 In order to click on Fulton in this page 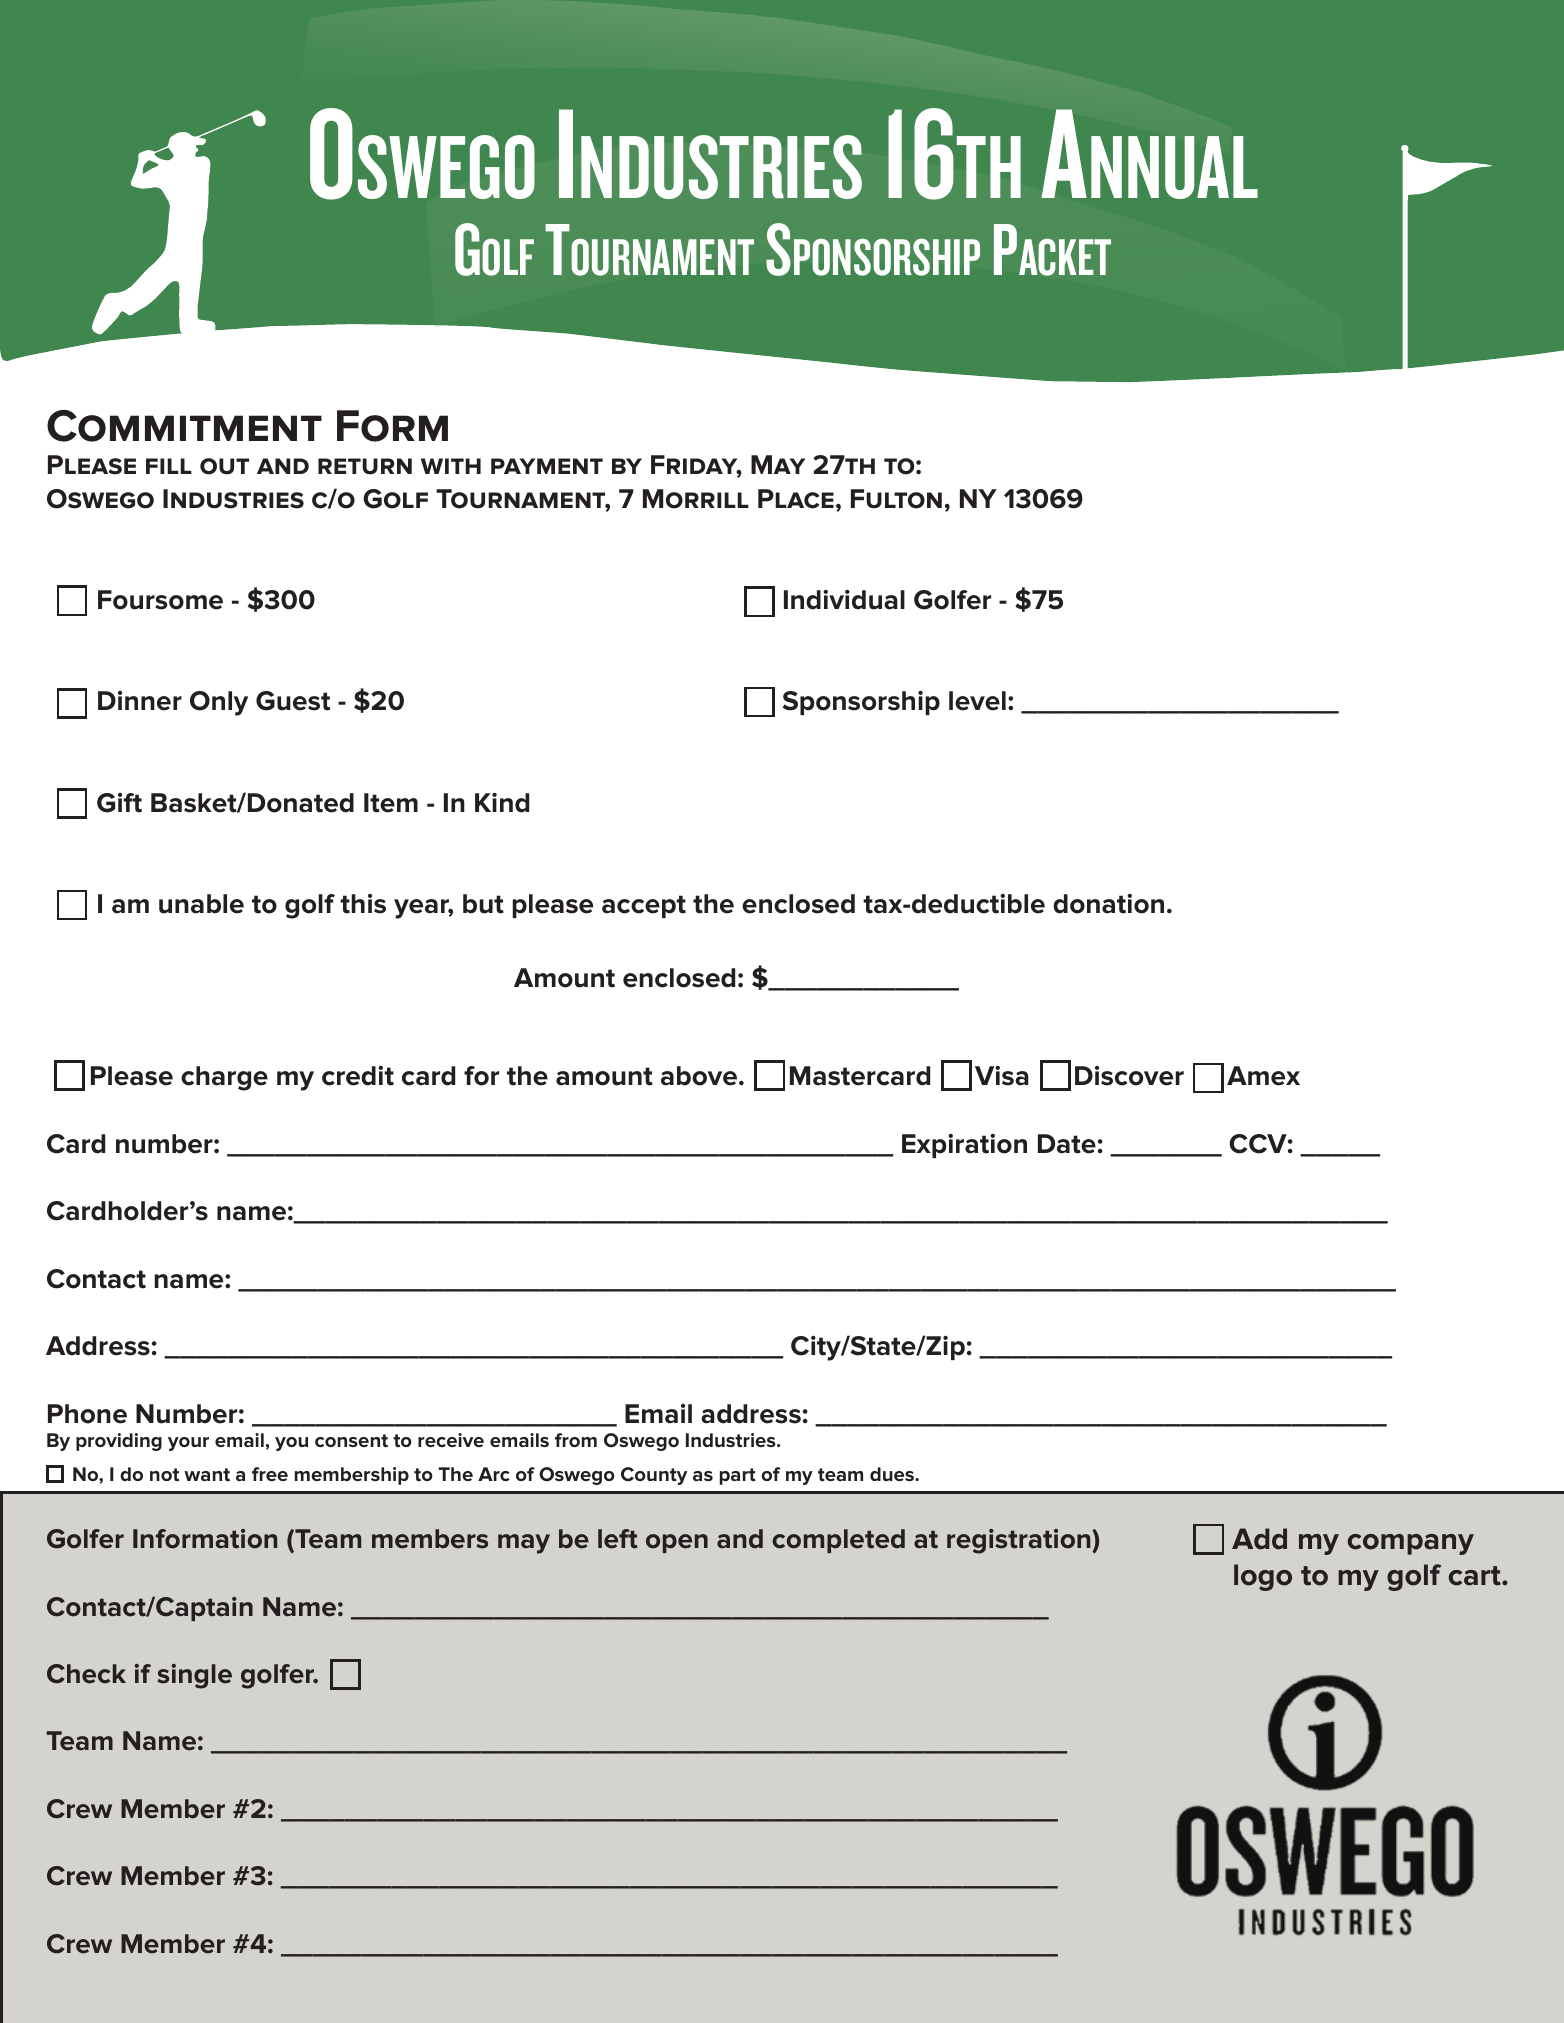, I will do `click(896, 499)`.
